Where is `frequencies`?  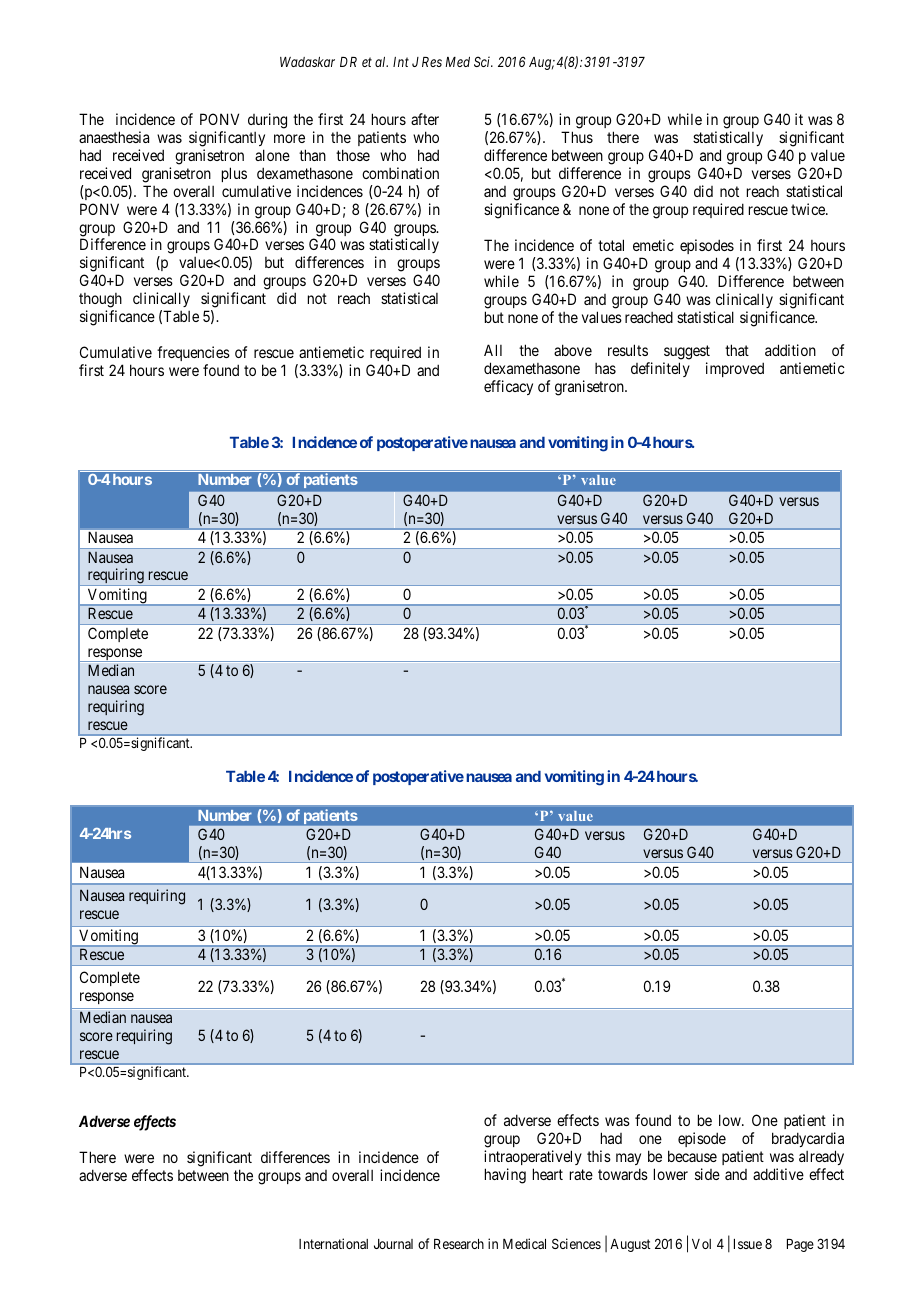 frequencies is located at coordinates (193, 355).
